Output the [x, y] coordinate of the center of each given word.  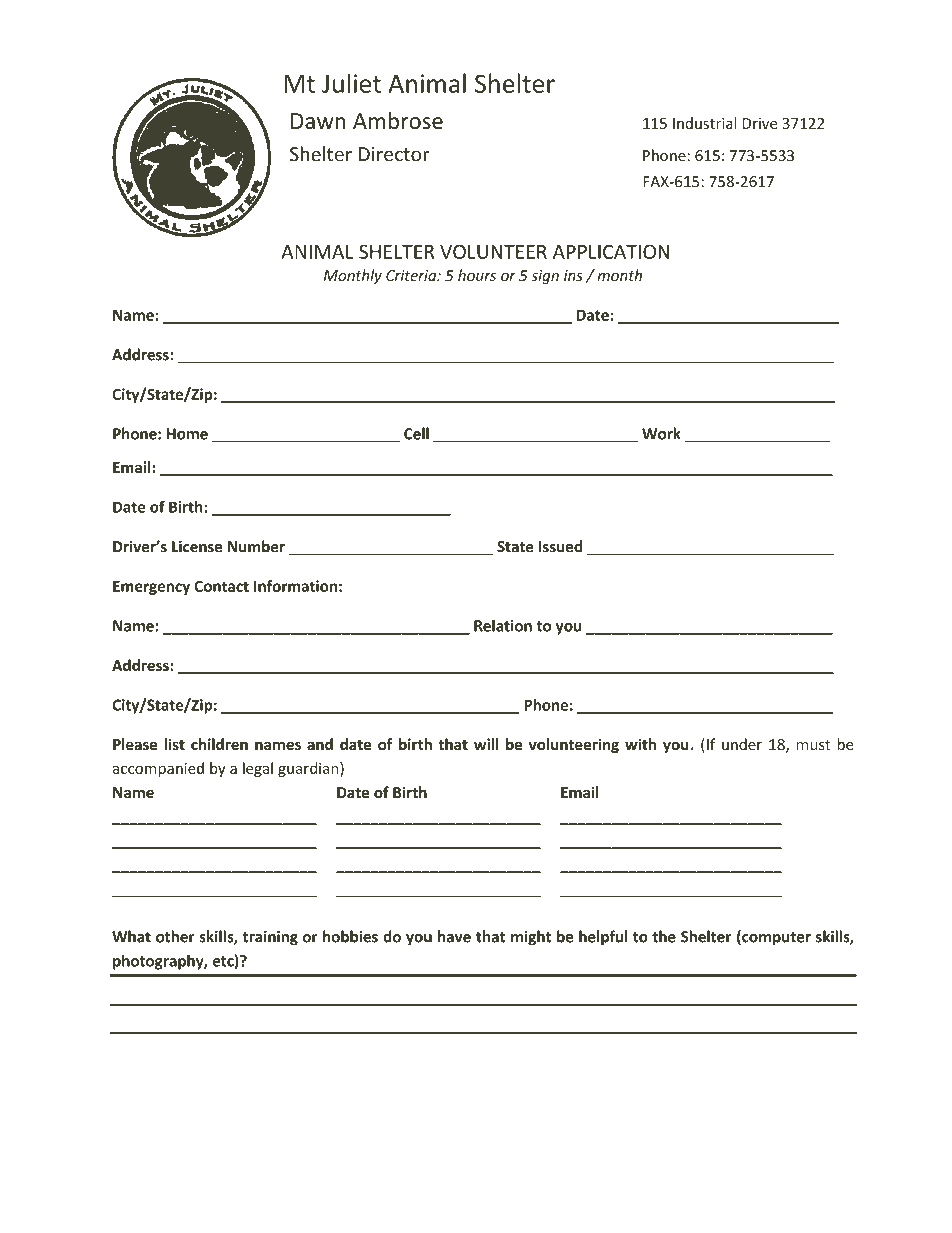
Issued [560, 546]
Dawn [318, 121]
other [175, 936]
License [197, 546]
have [454, 936]
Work [661, 433]
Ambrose [398, 121]
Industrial [705, 123]
